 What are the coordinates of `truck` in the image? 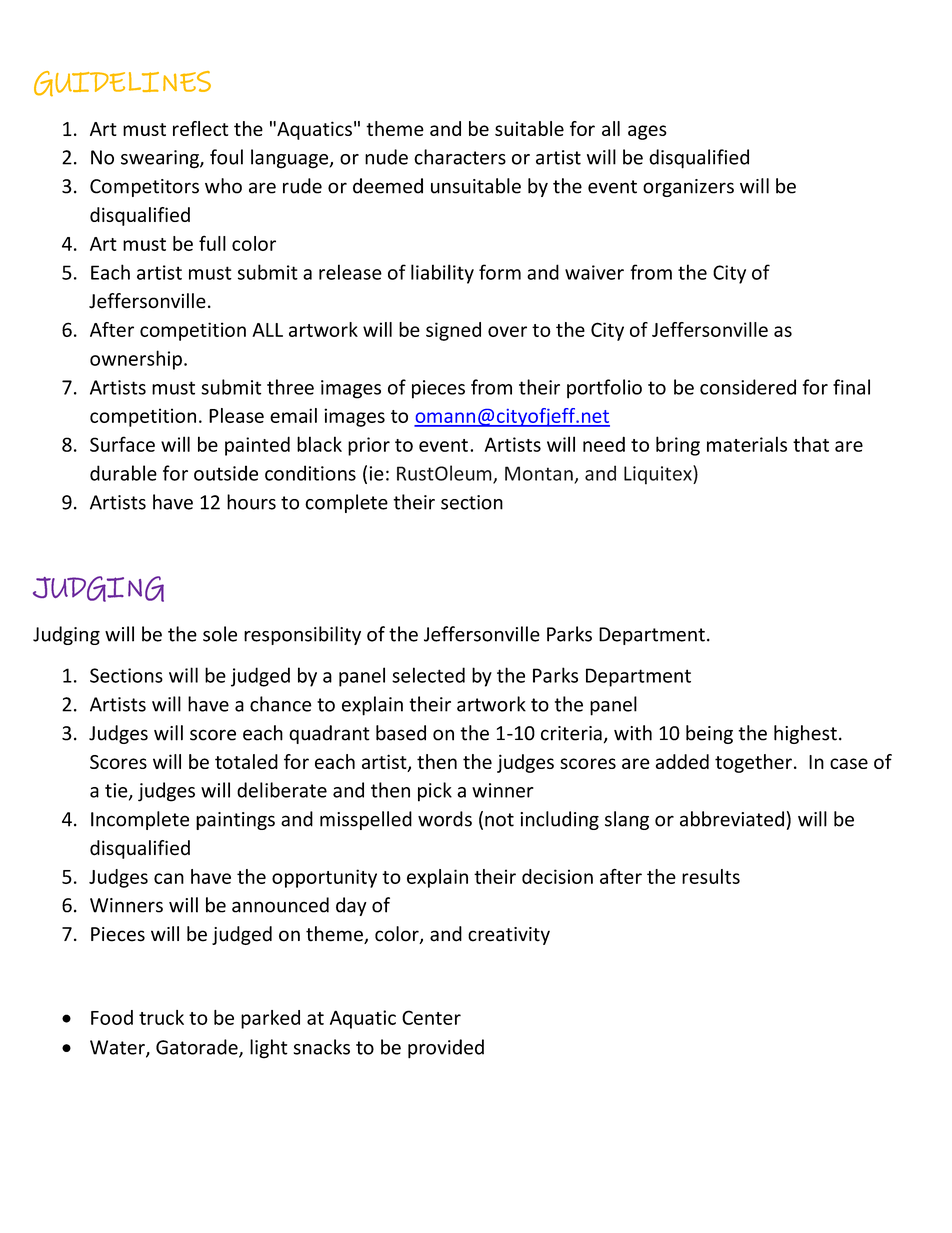 It's located at (161, 1017).
